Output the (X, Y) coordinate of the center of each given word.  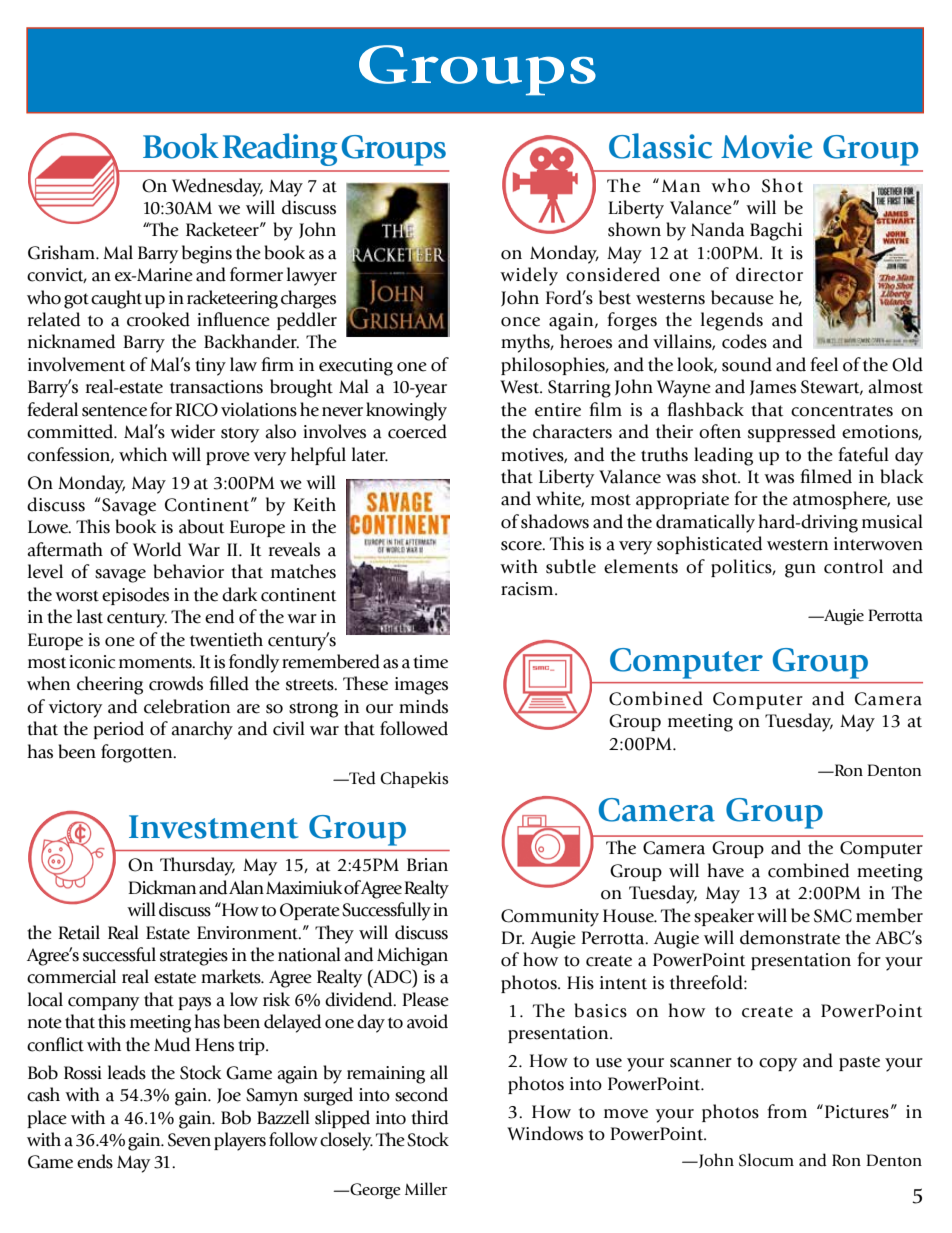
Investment (214, 827)
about (202, 526)
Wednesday (217, 187)
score (522, 546)
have (725, 870)
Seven (189, 1140)
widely (529, 276)
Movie (766, 146)
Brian (427, 865)
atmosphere (841, 500)
